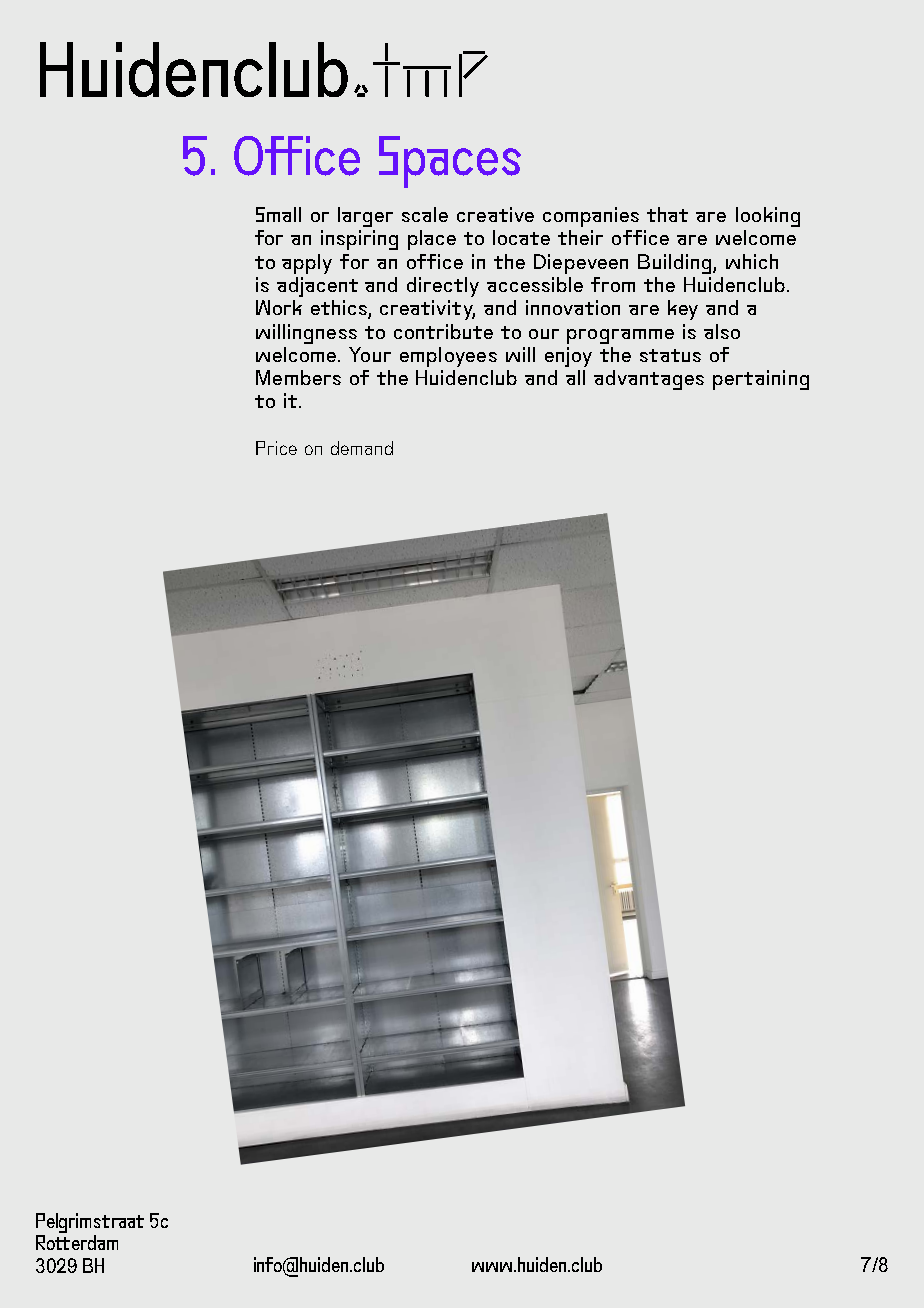 The height and width of the page is (1308, 924). I want to click on Small, so click(278, 214).
